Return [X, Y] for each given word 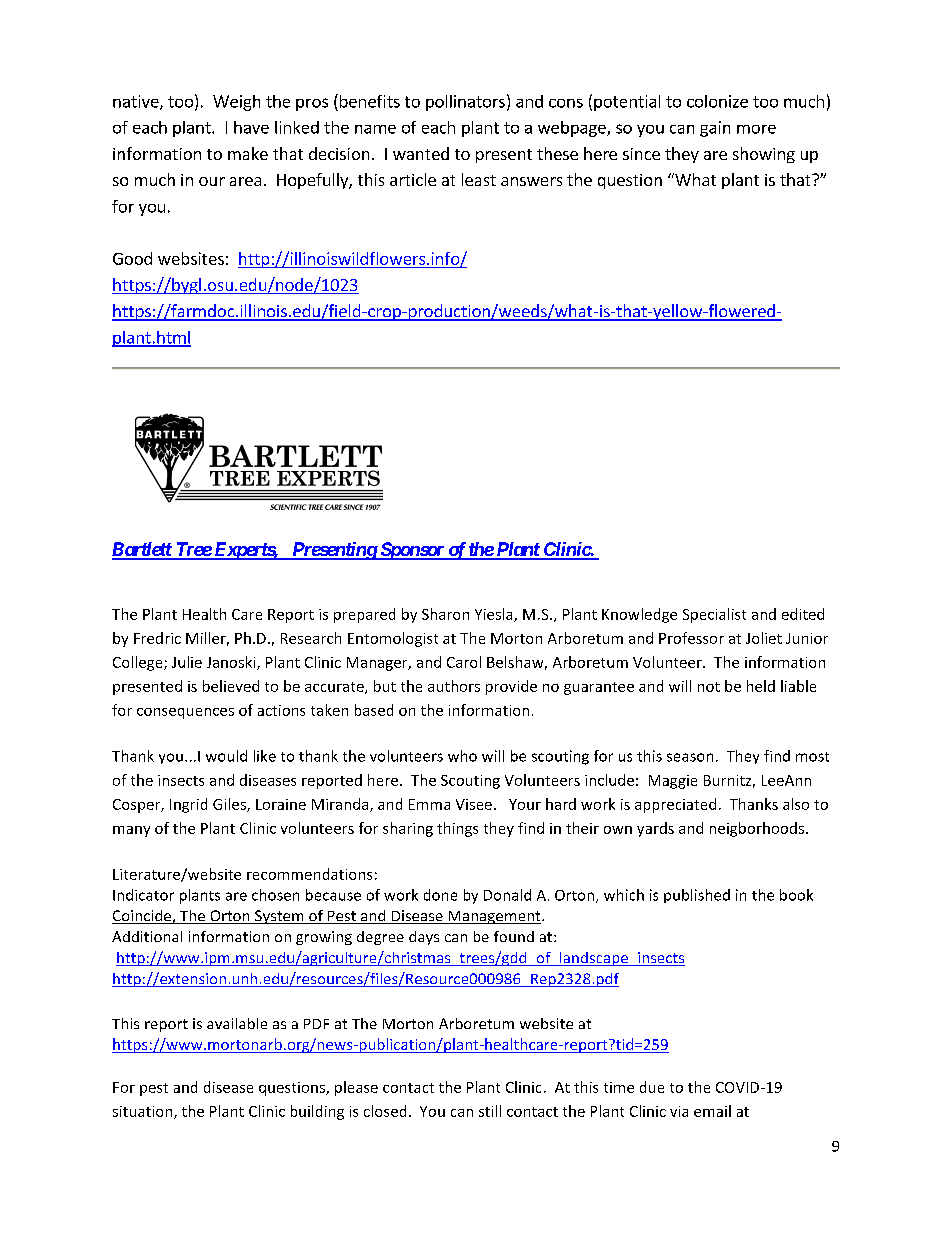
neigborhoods [757, 829]
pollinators [465, 103]
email [712, 1111]
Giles [230, 805]
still [490, 1111]
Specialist [714, 615]
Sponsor [412, 551]
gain [715, 129]
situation [144, 1112]
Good [132, 258]
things [457, 829]
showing [764, 155]
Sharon [445, 614]
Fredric [157, 638]
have [251, 127]
